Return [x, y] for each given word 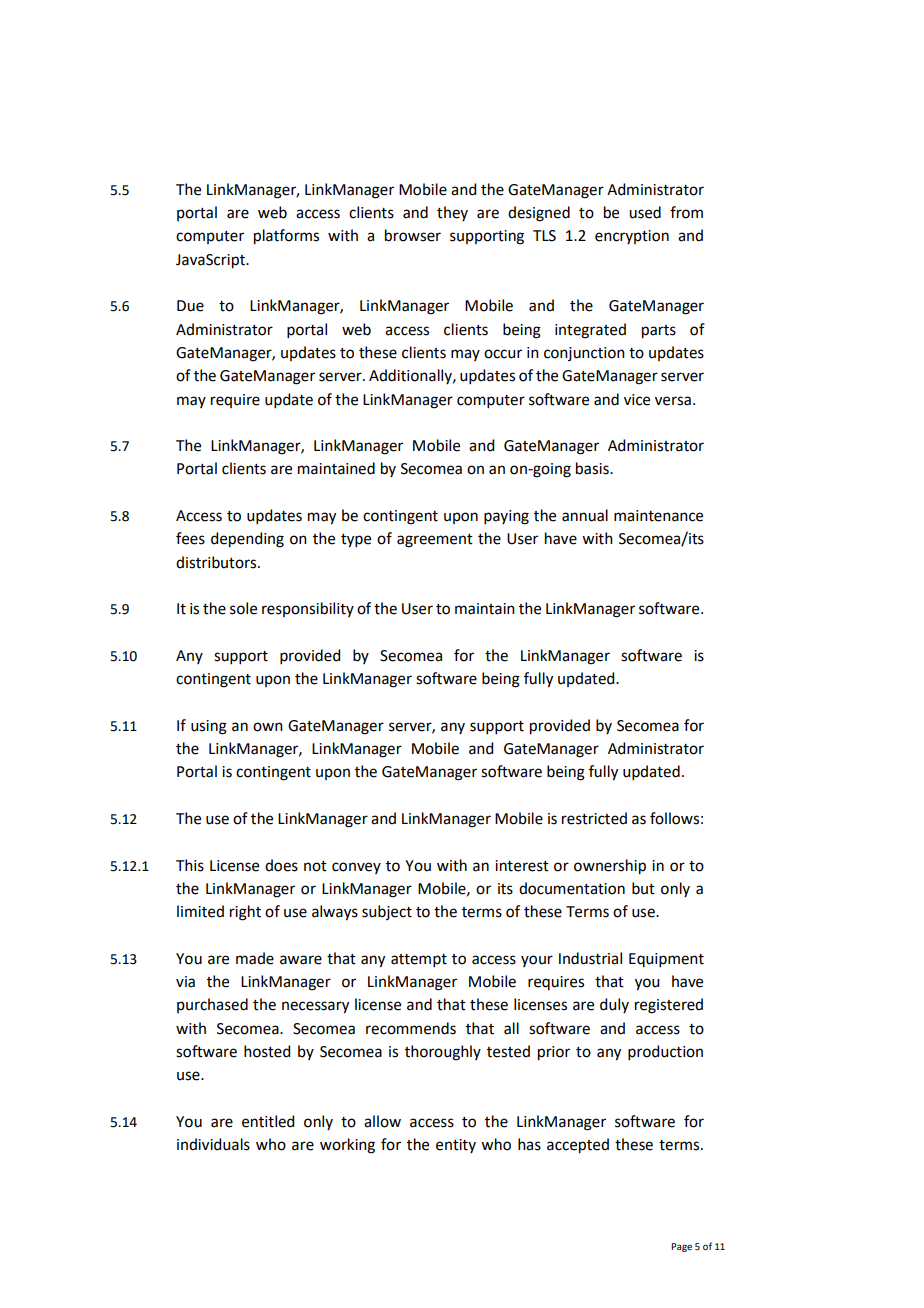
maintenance [658, 516]
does [281, 865]
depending [247, 540]
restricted [594, 818]
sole [243, 608]
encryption [632, 237]
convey [356, 868]
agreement [435, 541]
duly [614, 1005]
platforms [286, 237]
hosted [267, 1051]
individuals [213, 1144]
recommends [411, 1028]
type [356, 541]
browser [413, 235]
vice [637, 400]
